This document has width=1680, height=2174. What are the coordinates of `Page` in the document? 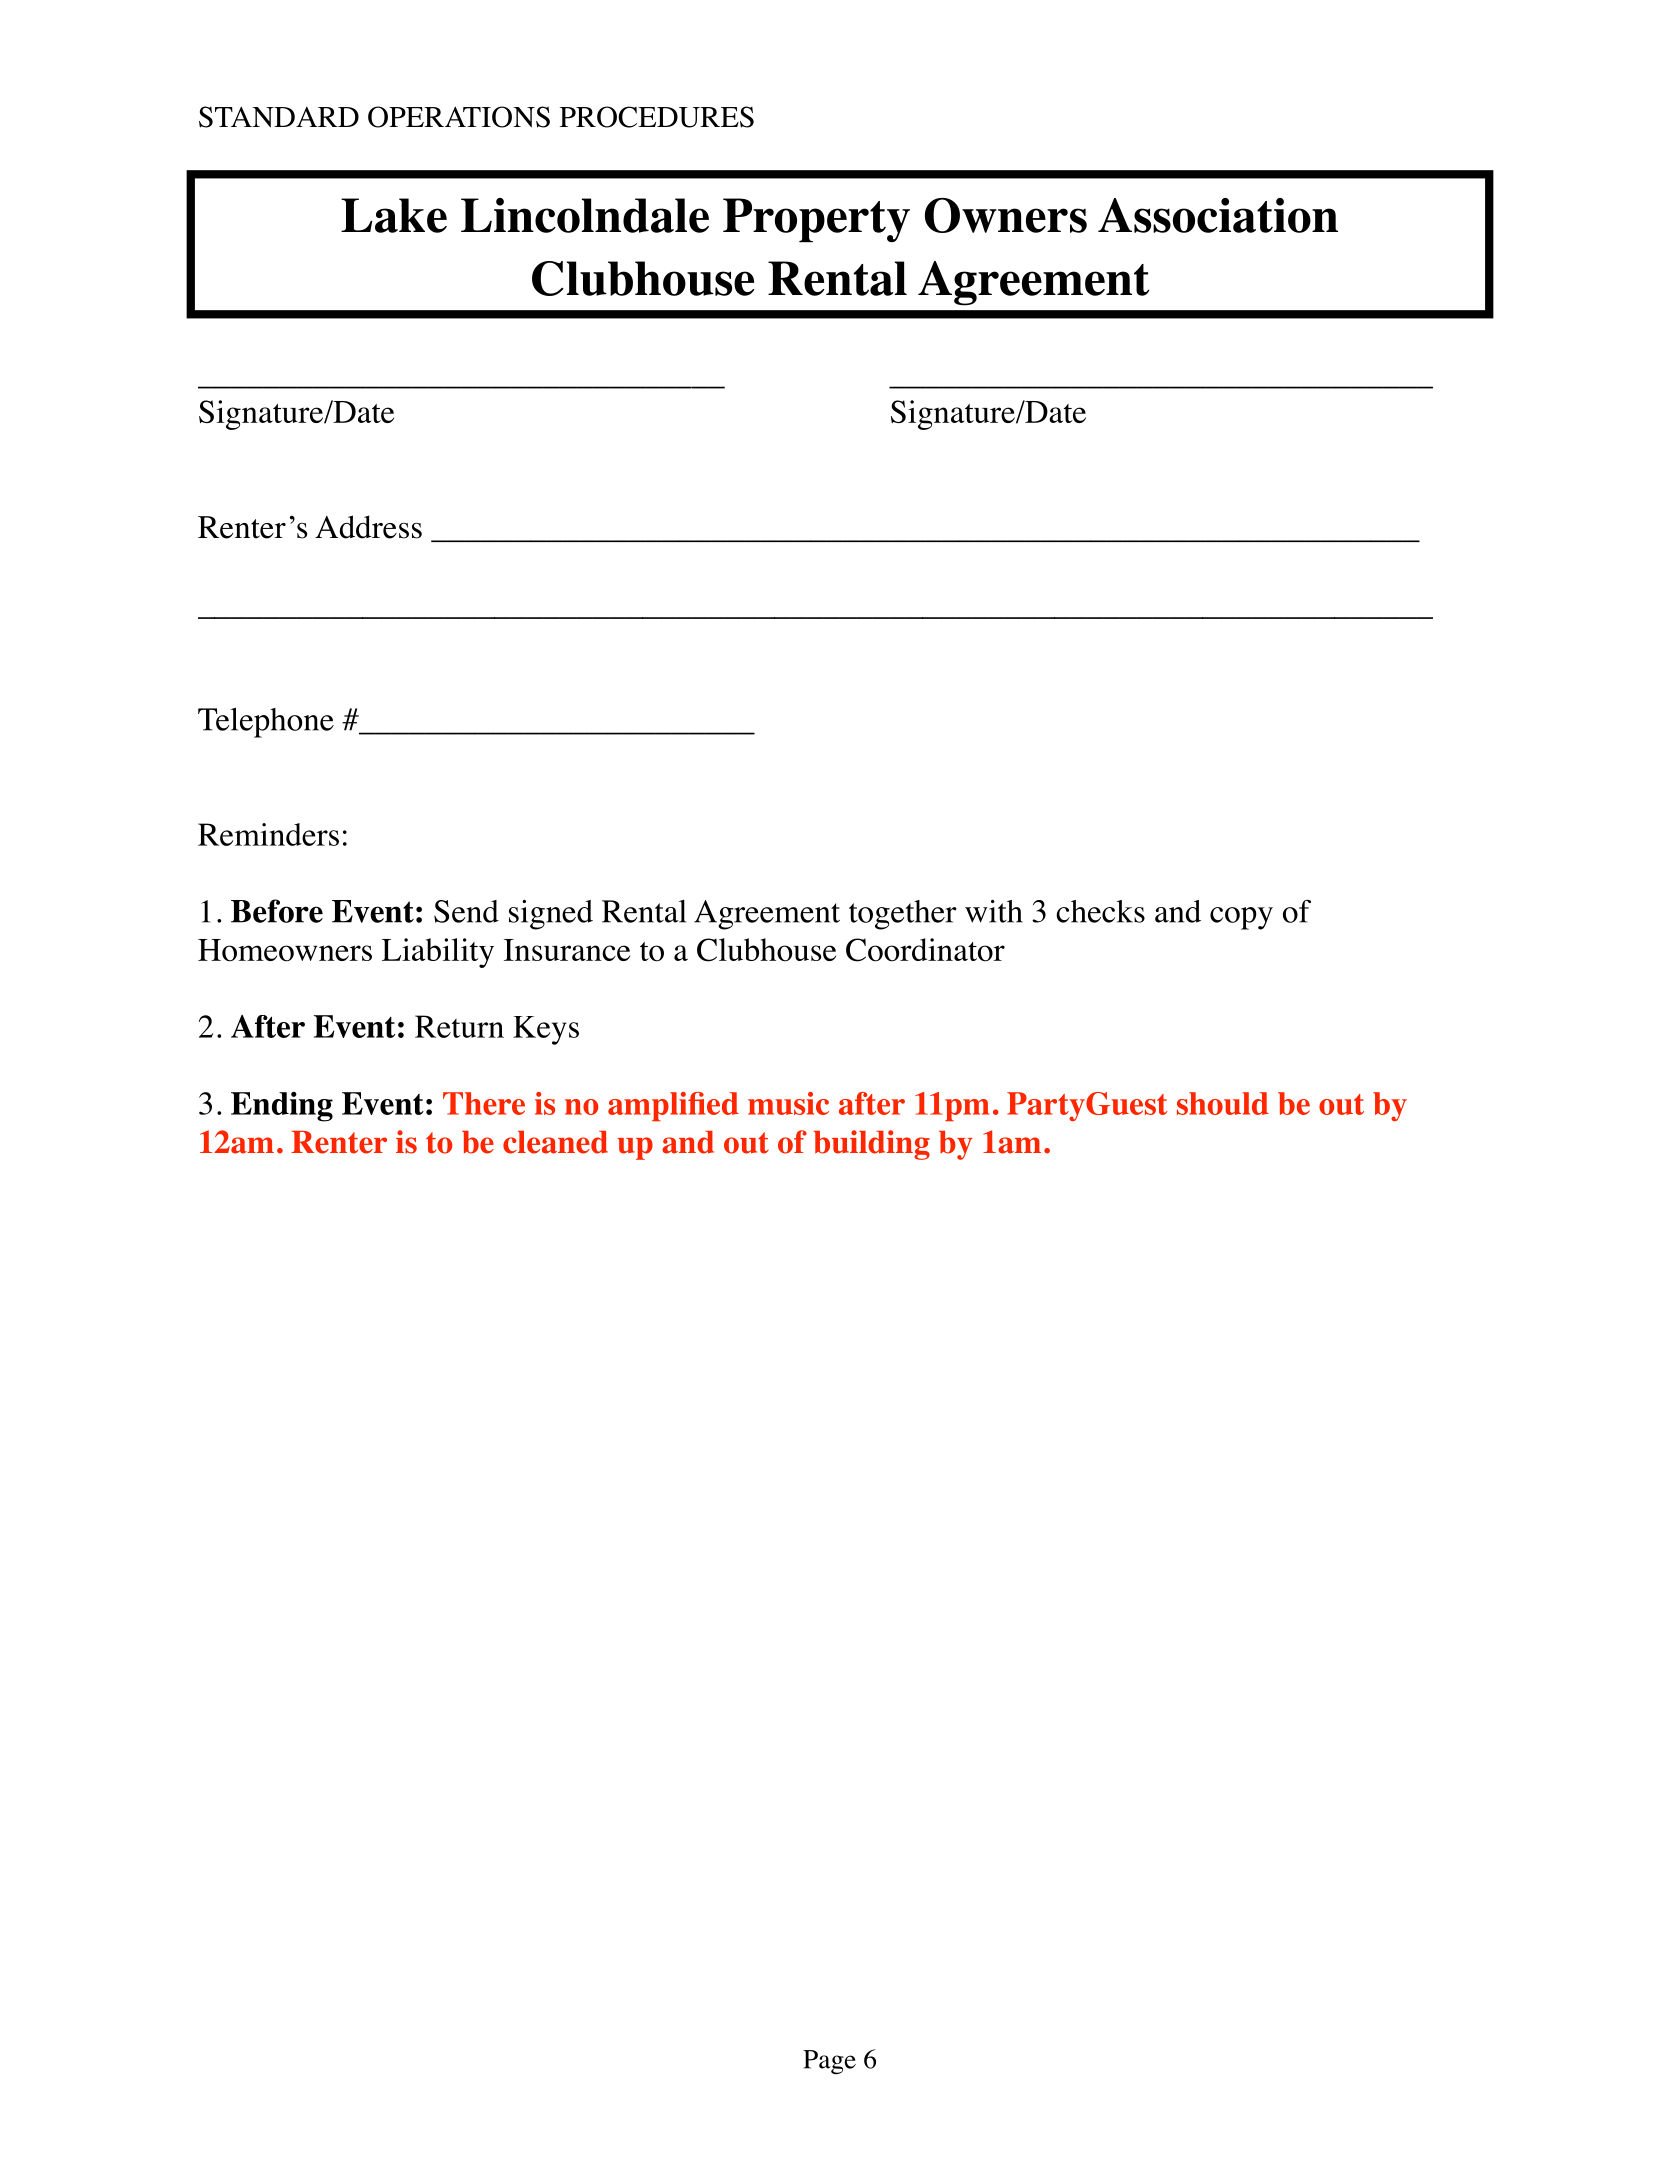 It's located at (829, 2062).
